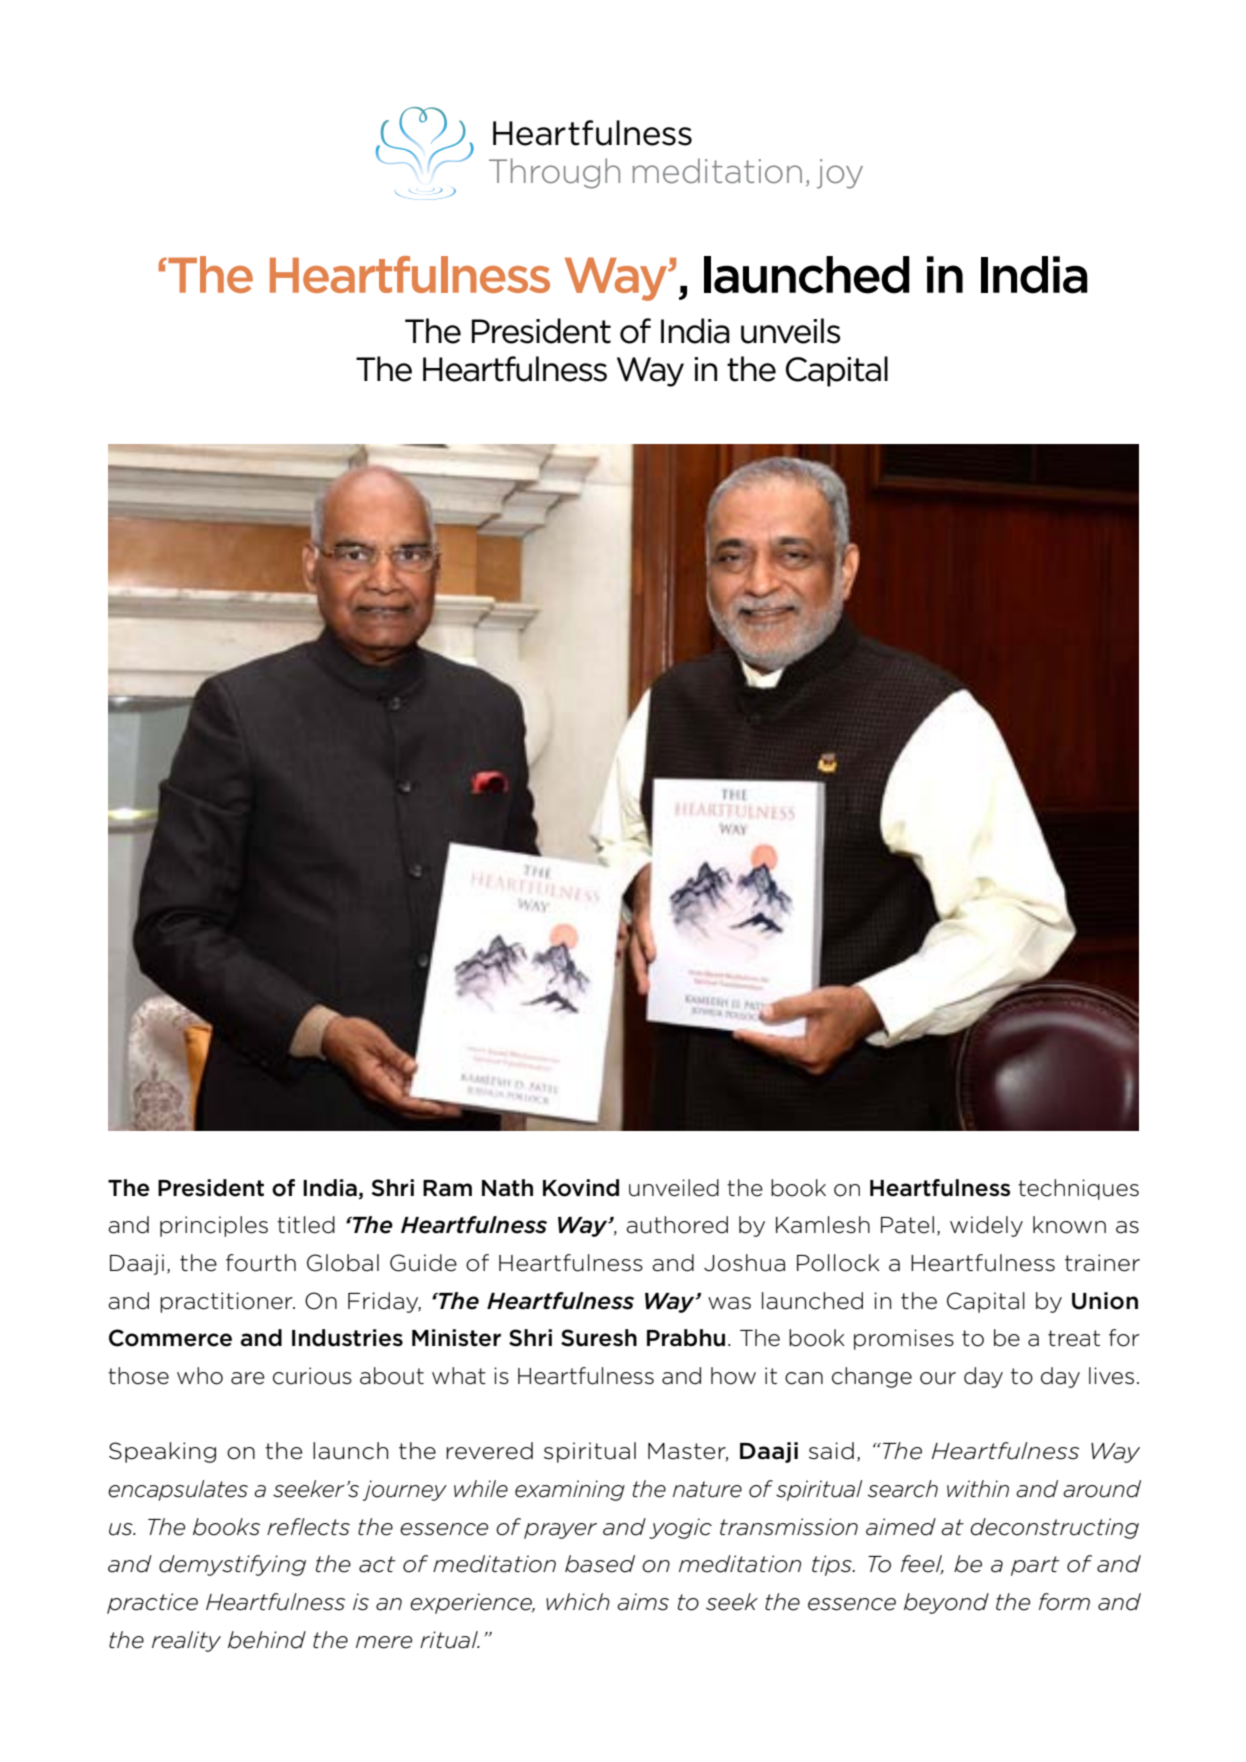  I want to click on unveiled, so click(674, 1188).
